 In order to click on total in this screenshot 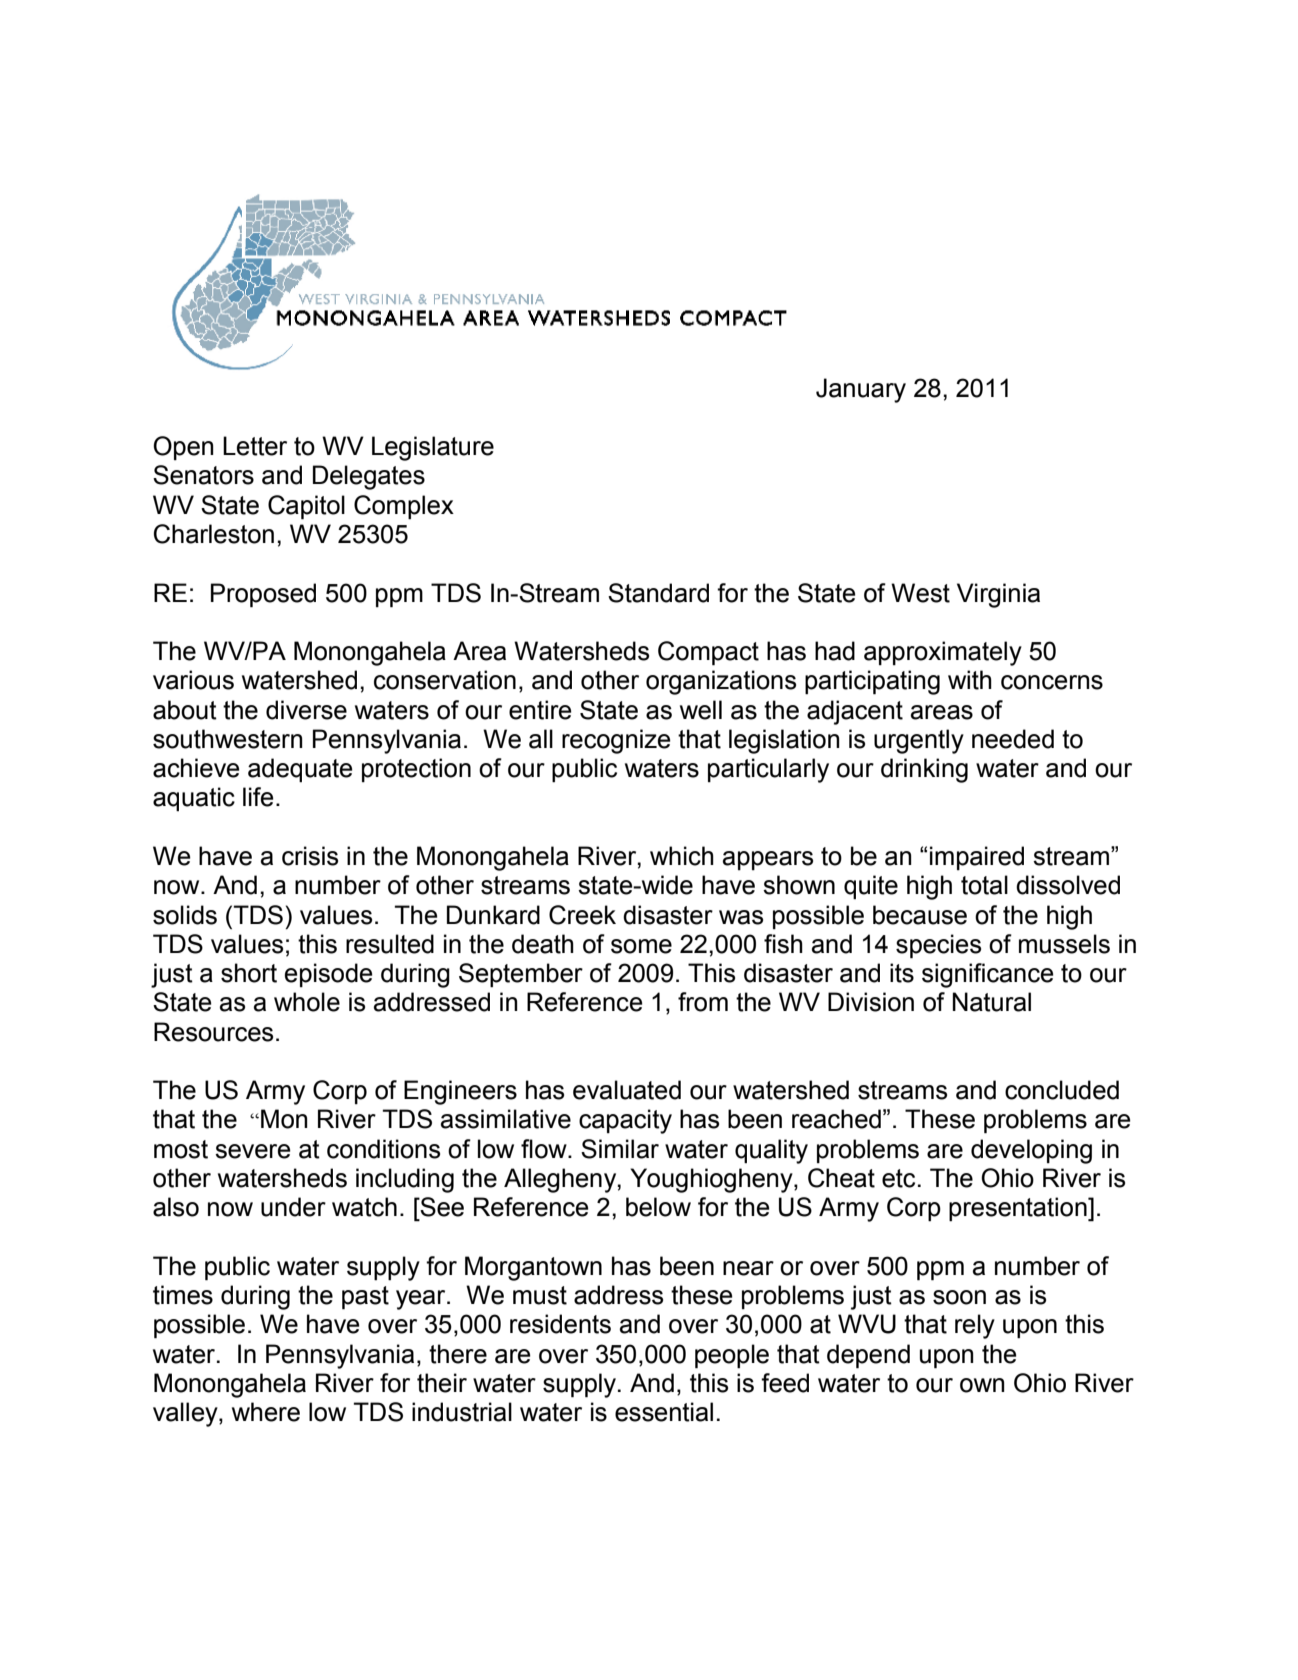, I will do `click(984, 885)`.
